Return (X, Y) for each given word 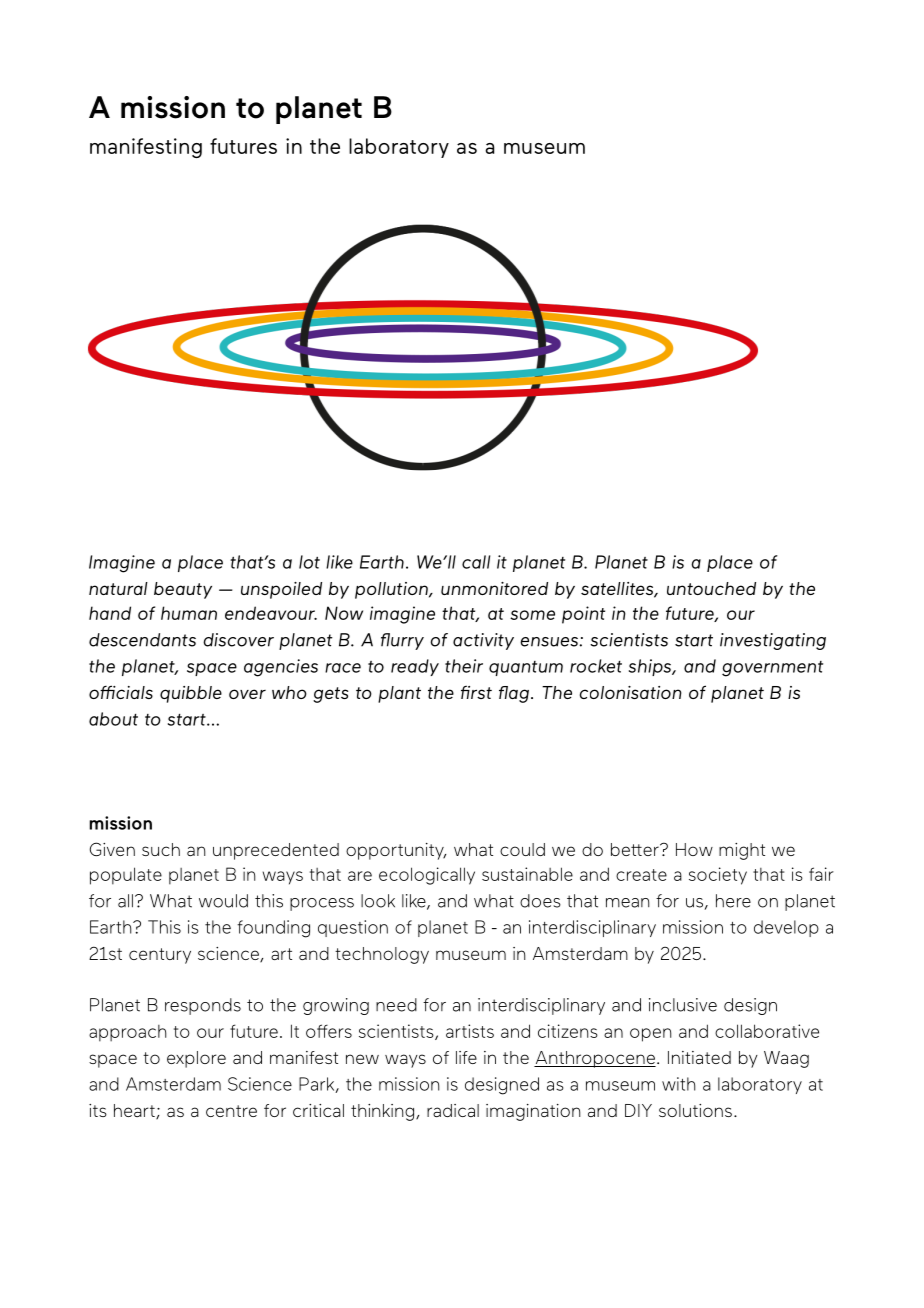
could (522, 849)
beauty (183, 590)
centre (231, 1111)
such (161, 849)
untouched (711, 588)
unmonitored (494, 588)
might (742, 851)
